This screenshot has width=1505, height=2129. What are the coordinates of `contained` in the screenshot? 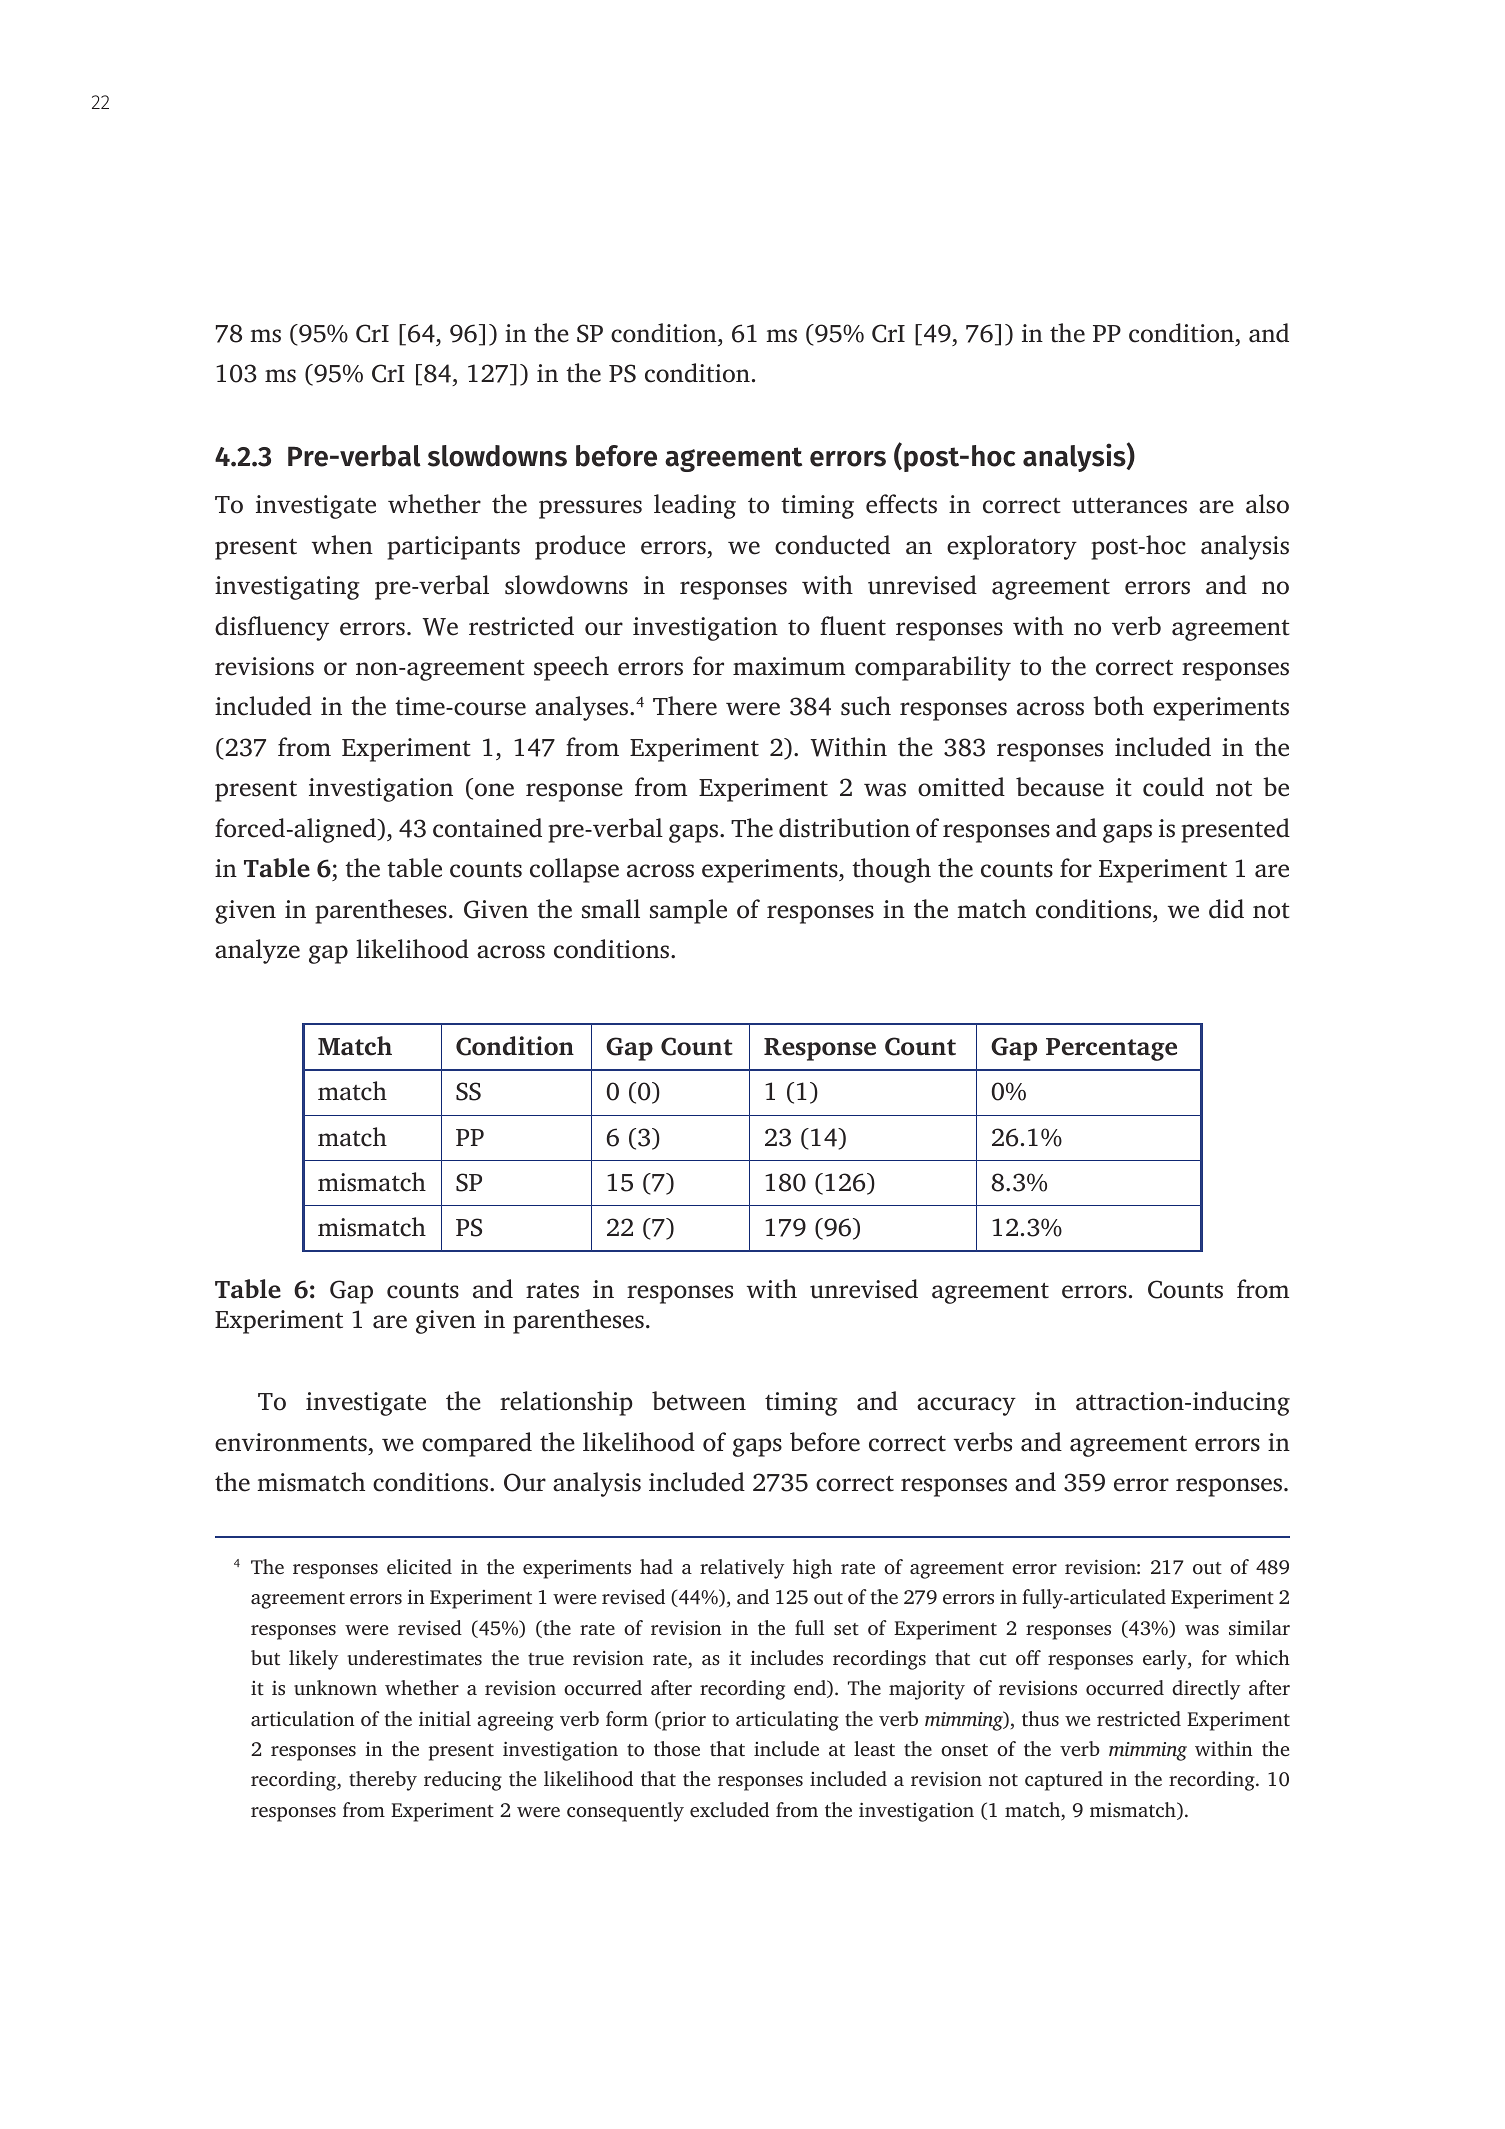 It's located at (487, 828).
